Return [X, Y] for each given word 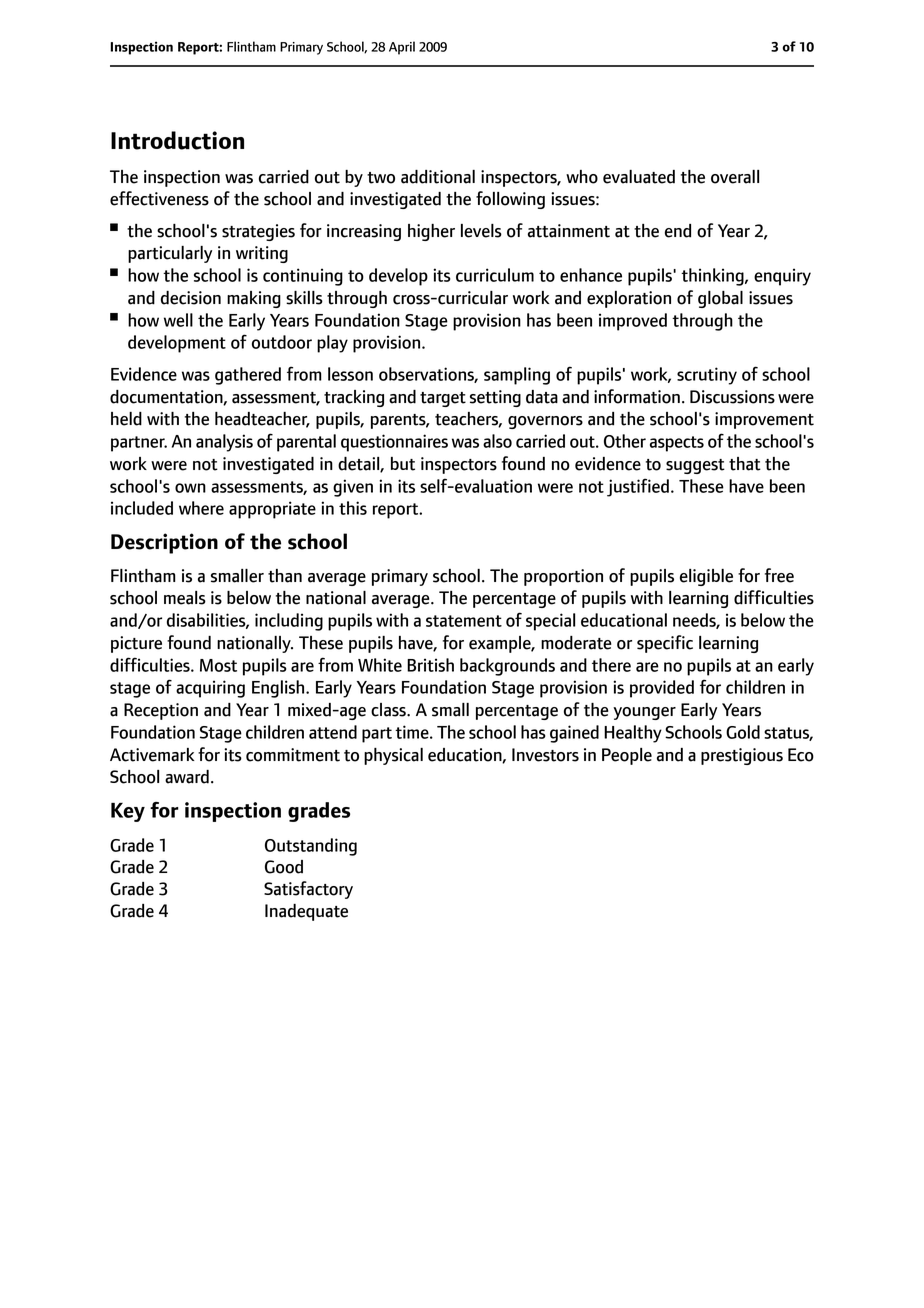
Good [284, 867]
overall [735, 177]
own [190, 488]
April [402, 48]
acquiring [210, 689]
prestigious [742, 756]
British [430, 665]
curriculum [495, 275]
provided [662, 689]
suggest [695, 466]
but [403, 464]
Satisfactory [308, 890]
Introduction [177, 140]
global [720, 299]
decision [191, 298]
